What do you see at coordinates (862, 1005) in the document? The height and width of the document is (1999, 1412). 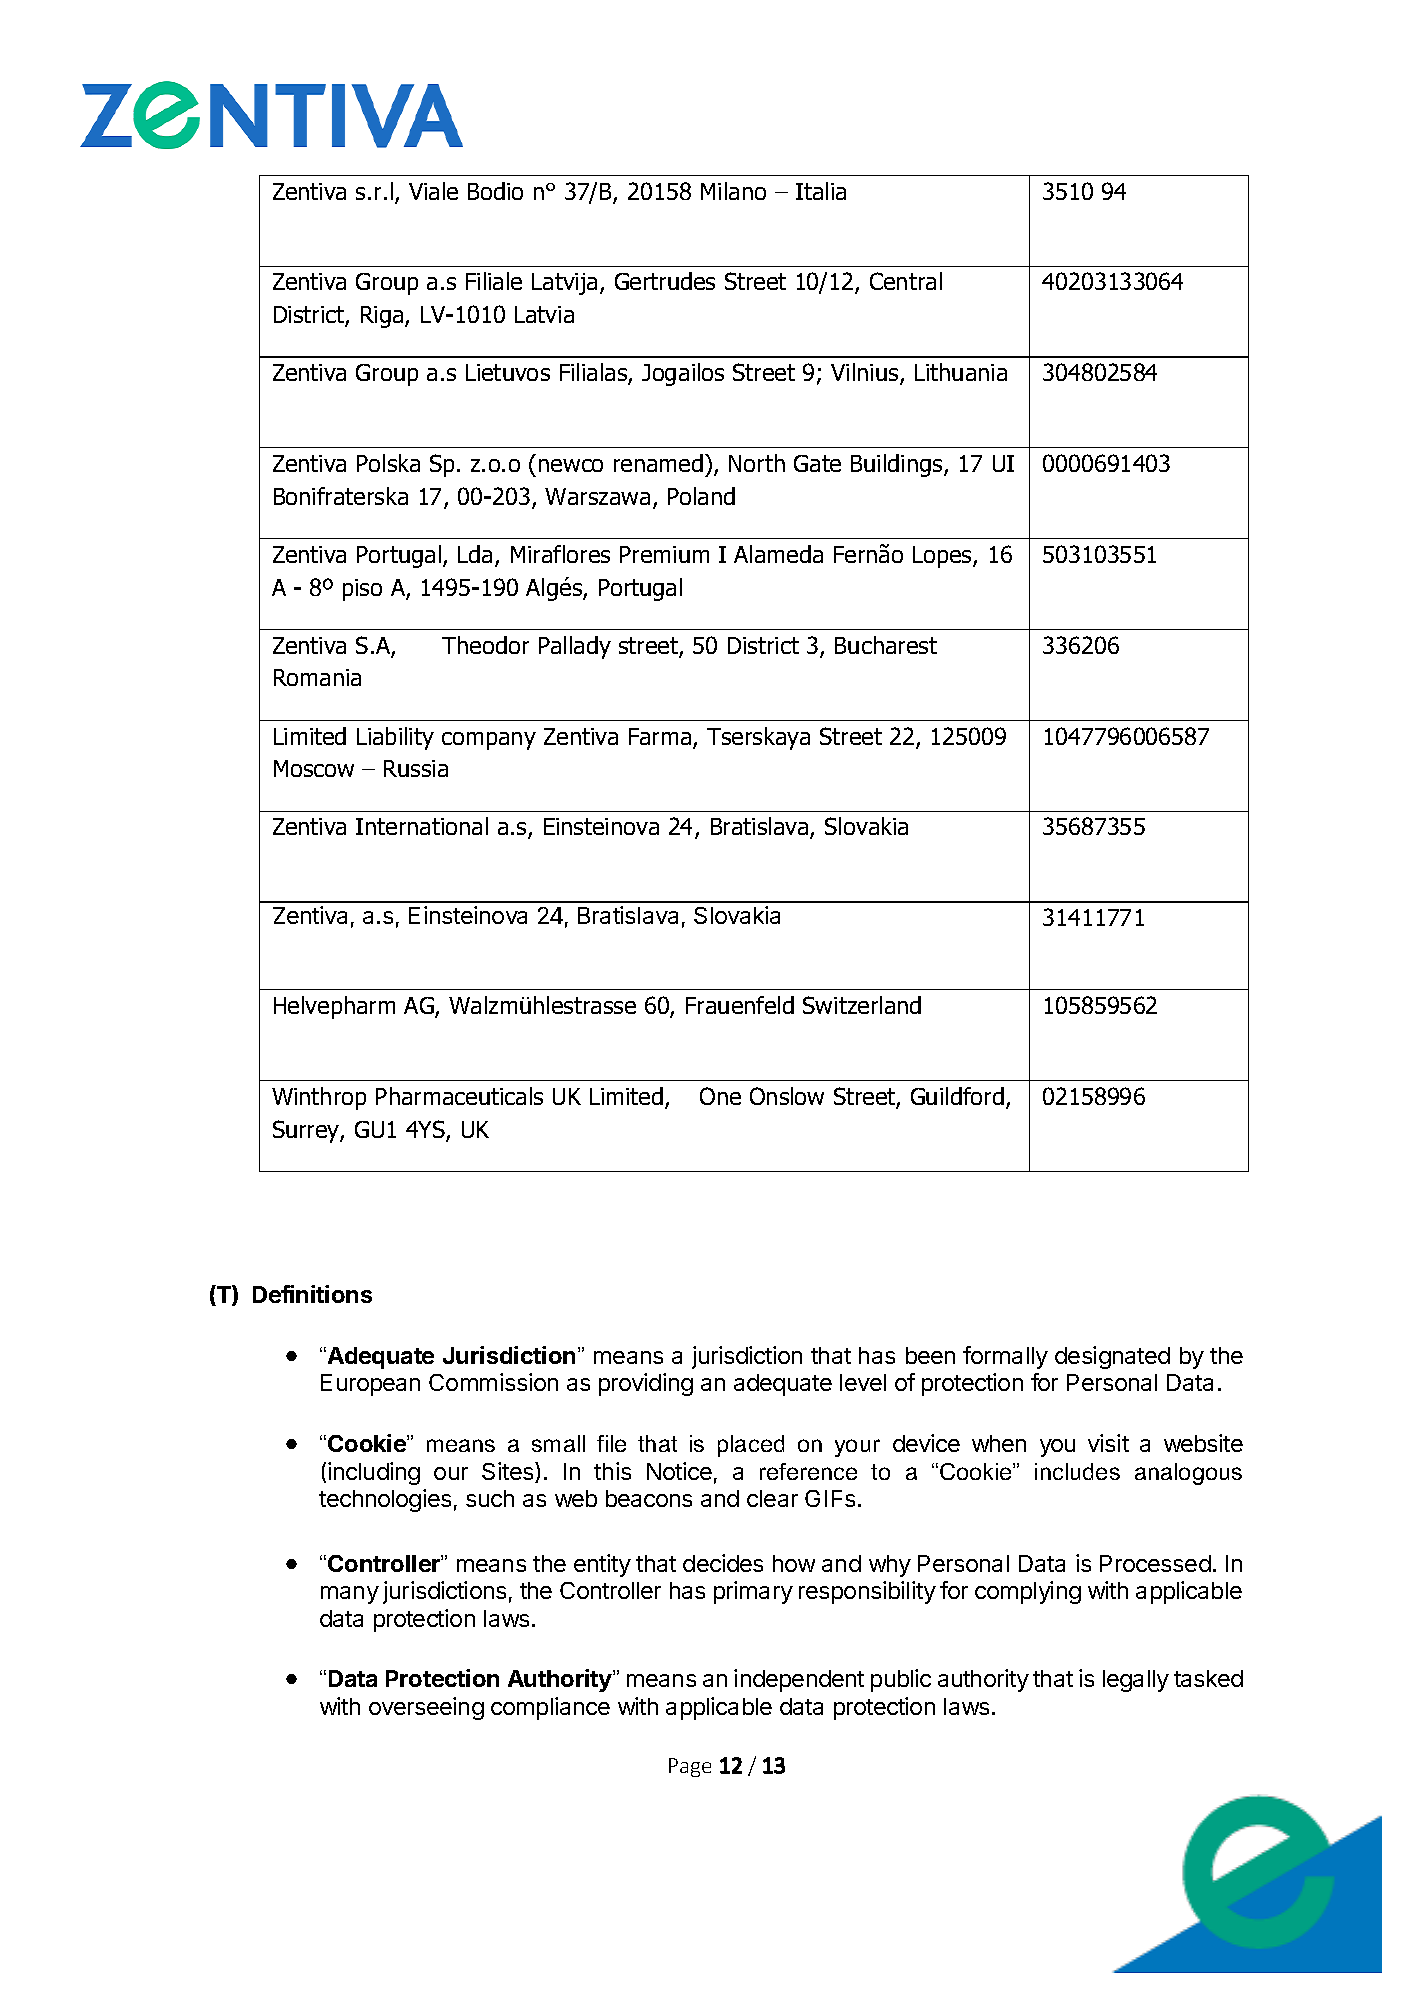 I see `Switzerland` at bounding box center [862, 1005].
